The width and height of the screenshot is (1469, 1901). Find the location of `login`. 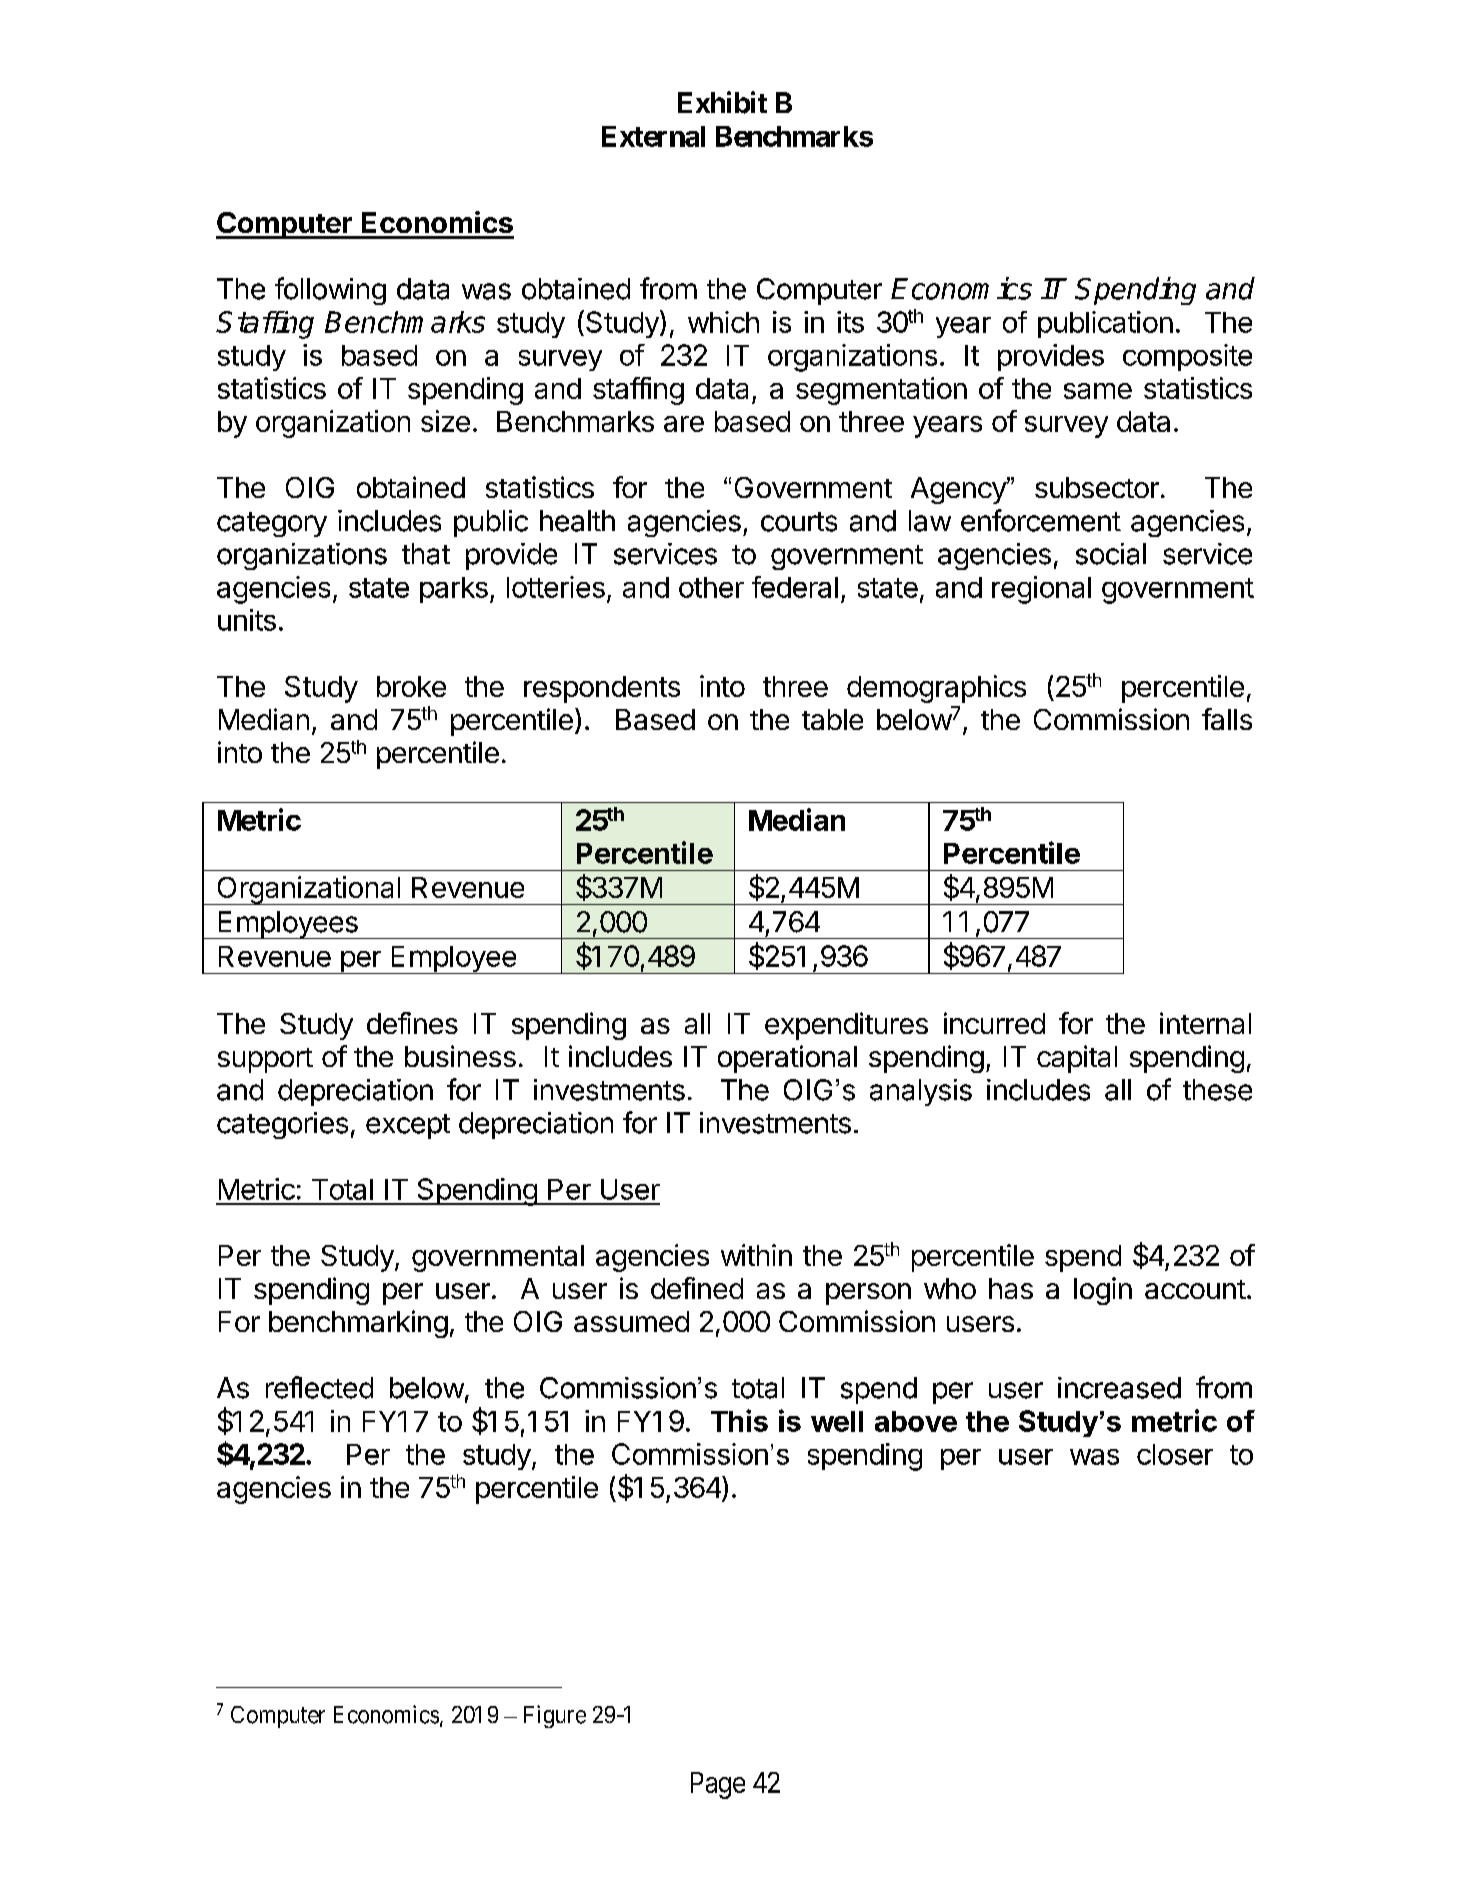

login is located at coordinates (1103, 1291).
